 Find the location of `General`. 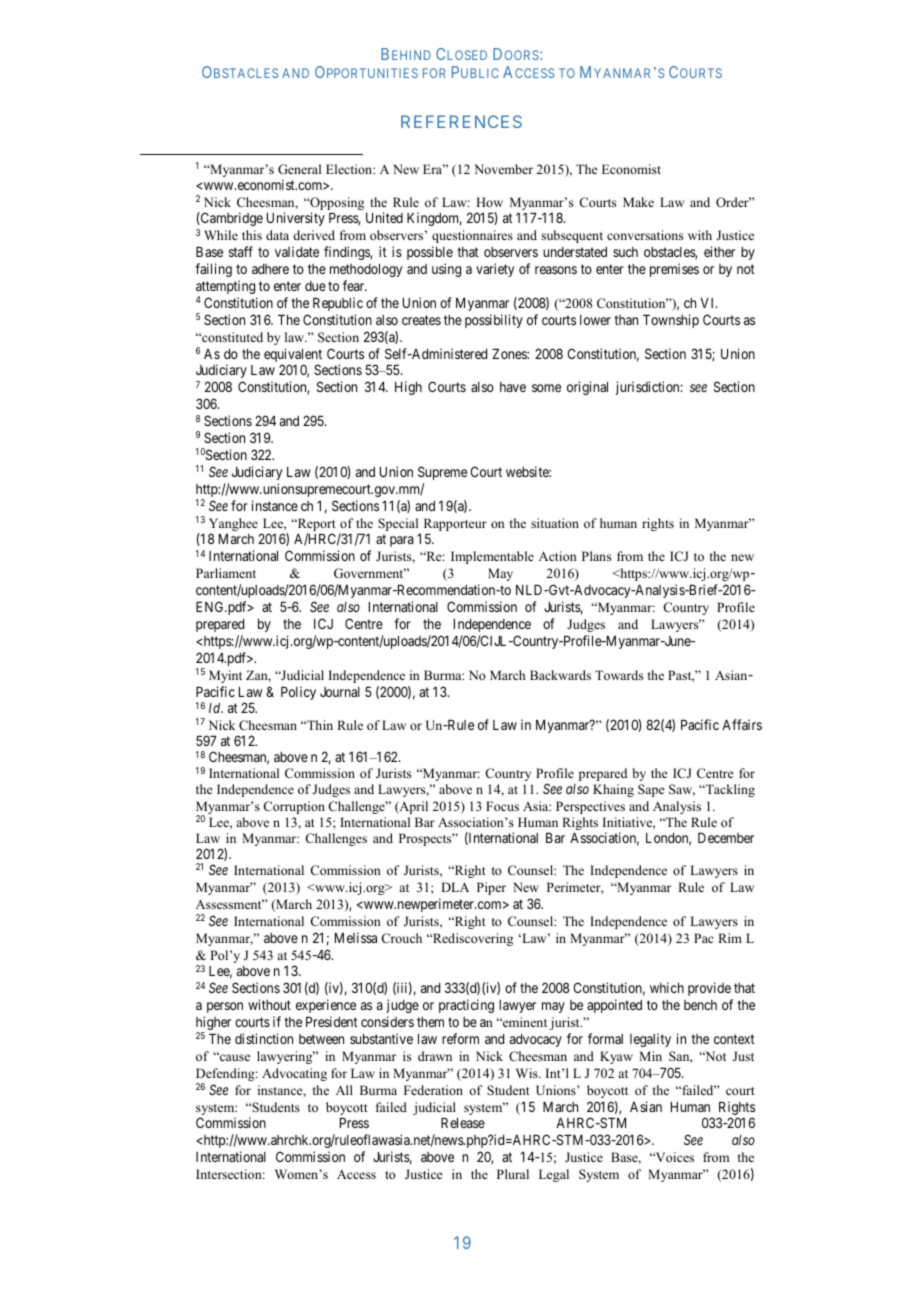

General is located at coordinates (299, 169).
